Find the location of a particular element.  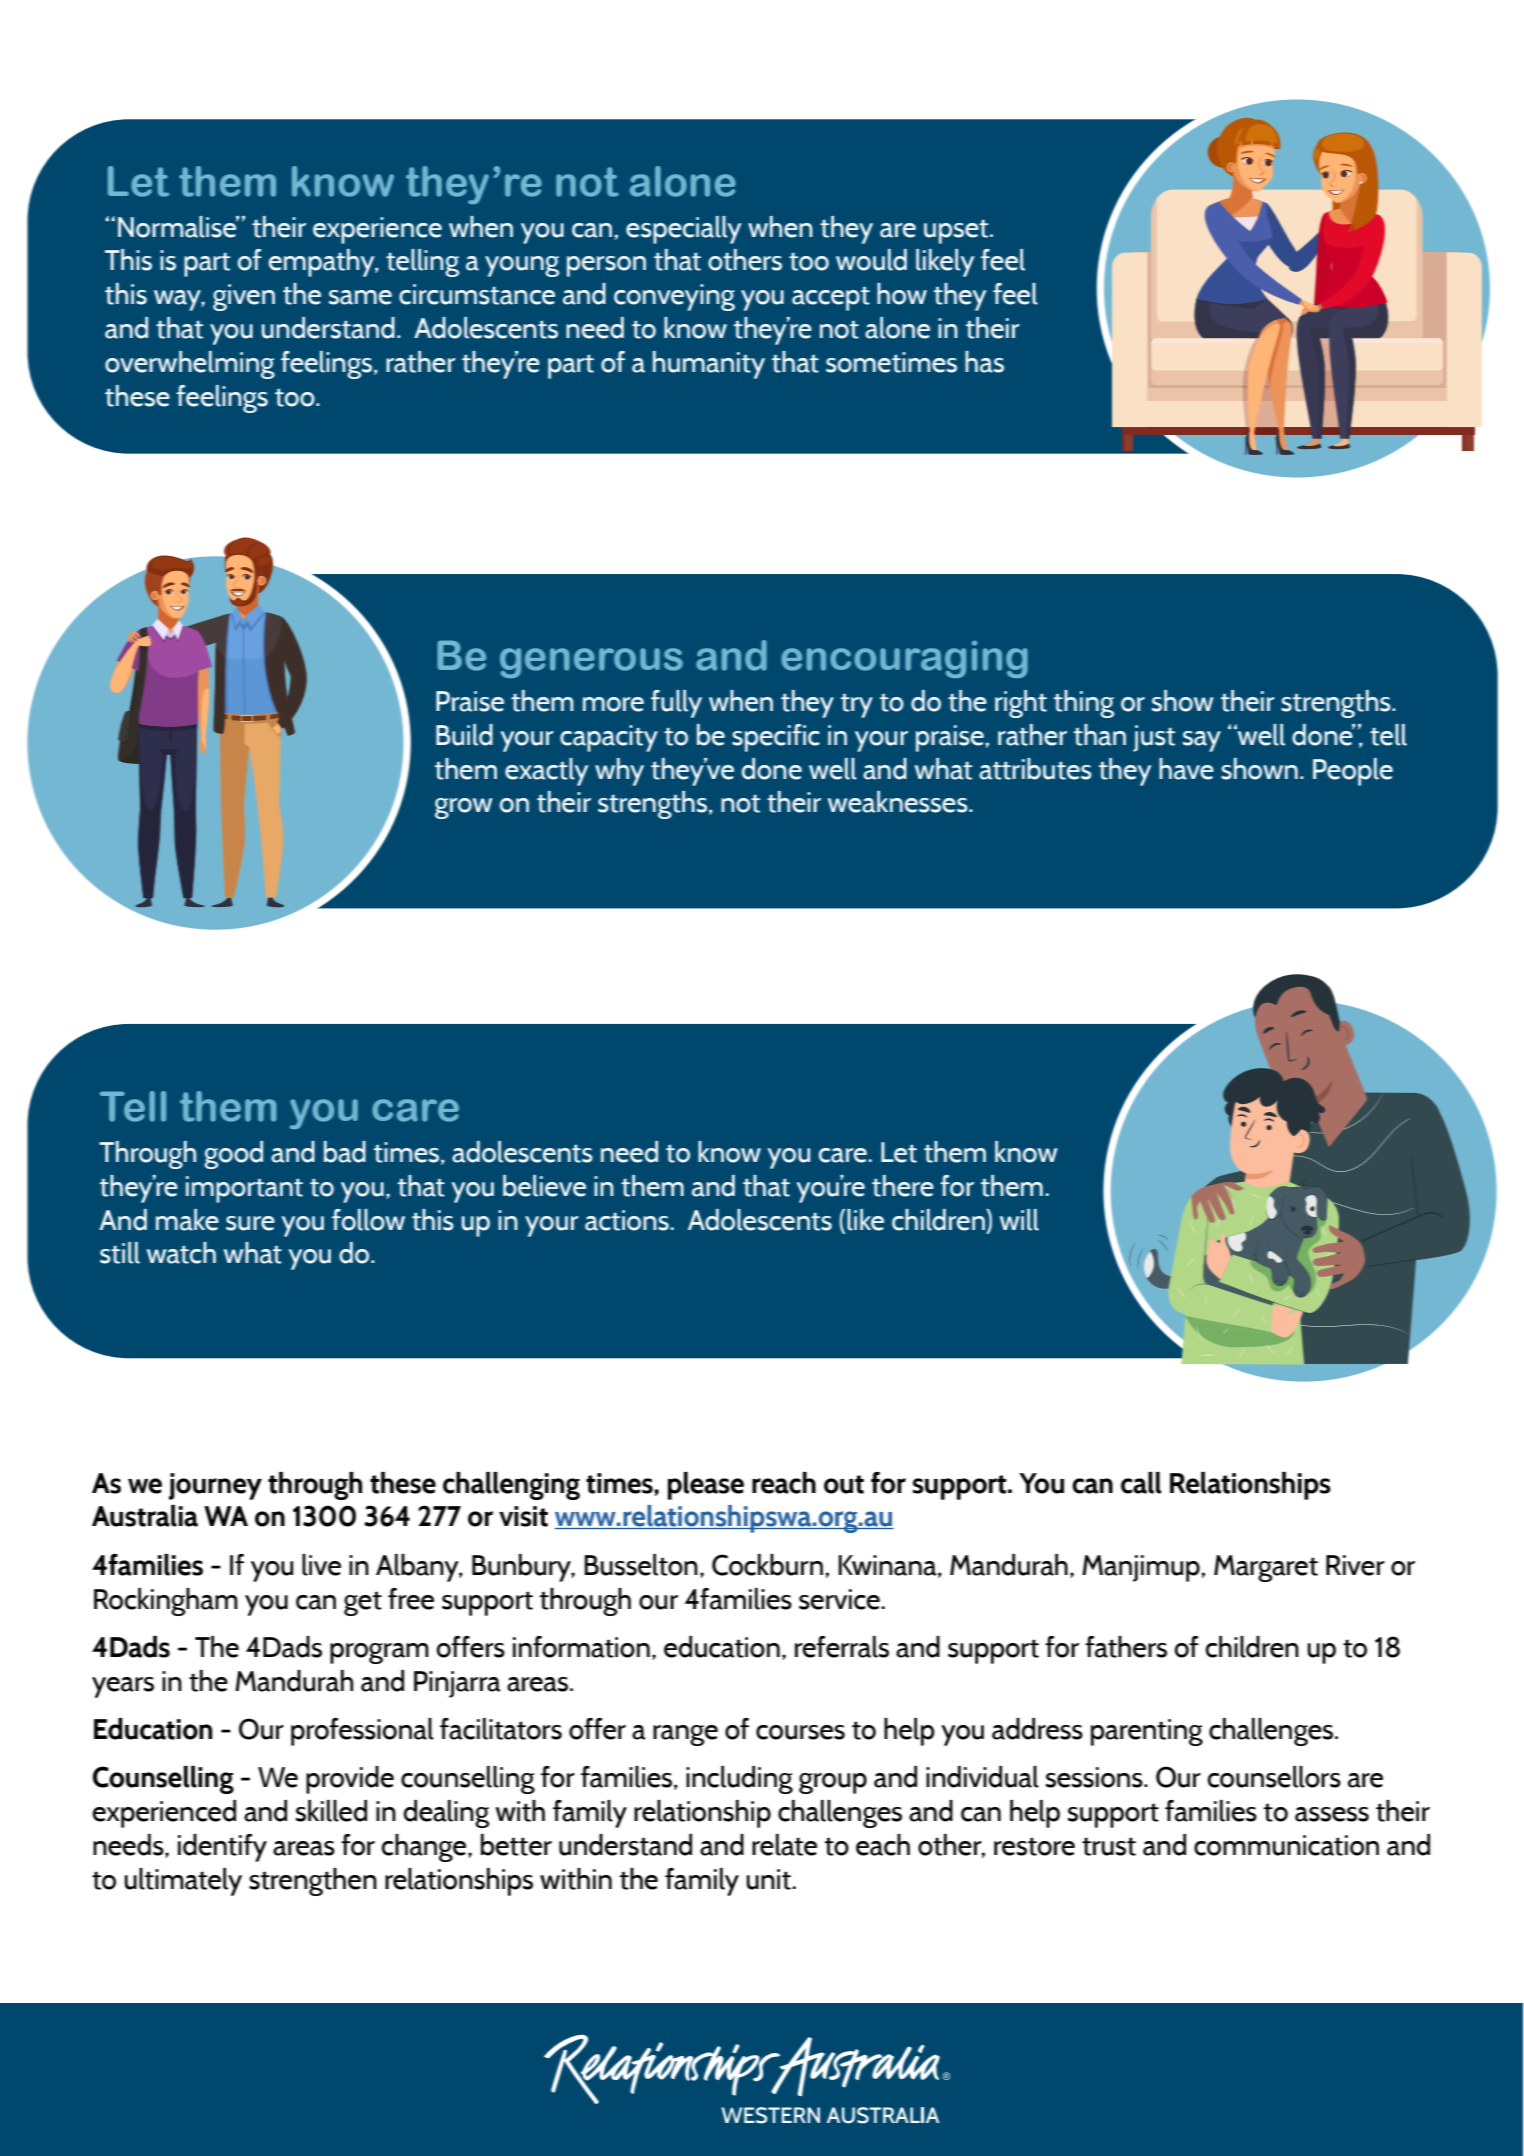

has is located at coordinates (984, 362).
